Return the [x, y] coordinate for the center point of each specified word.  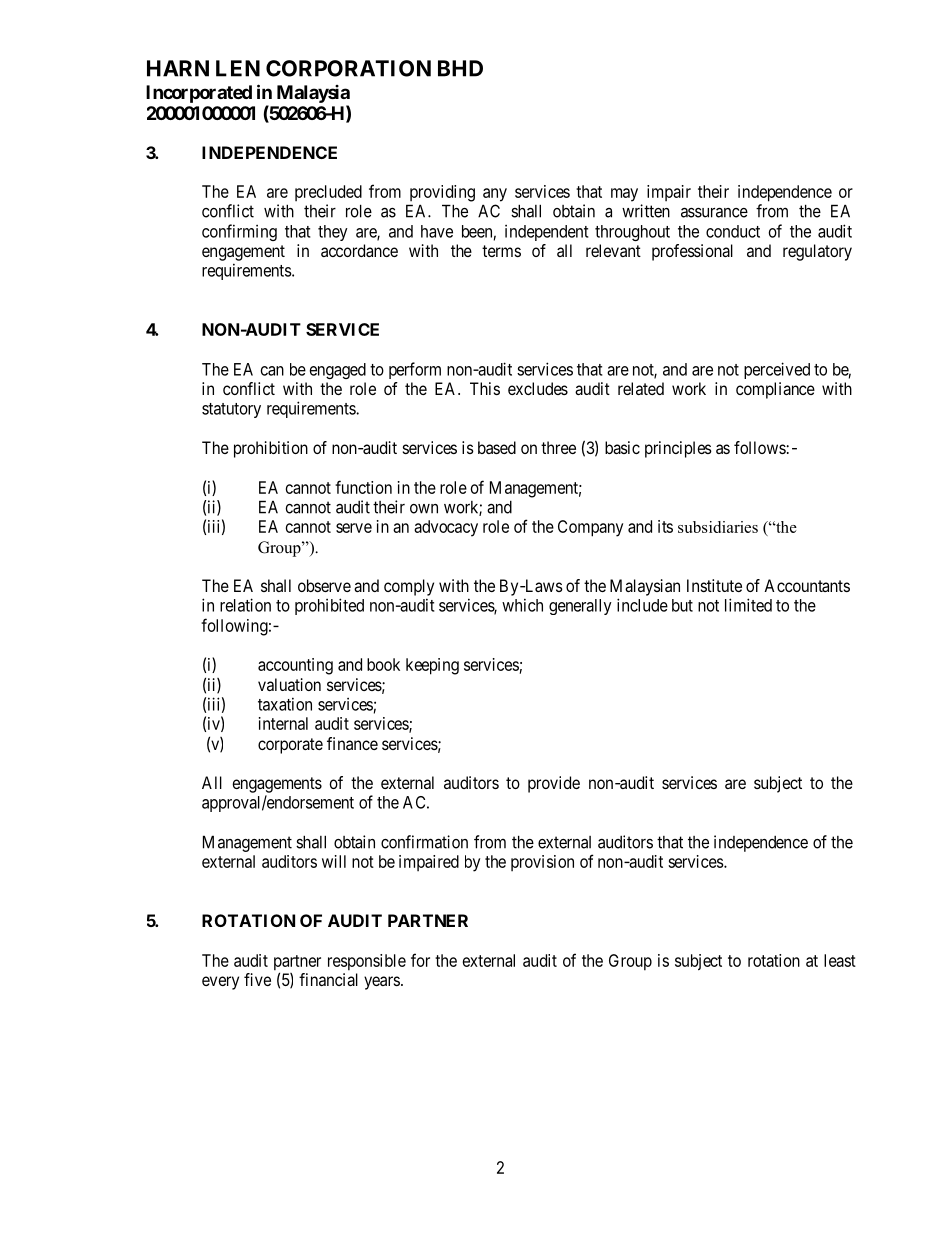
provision [542, 863]
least [840, 960]
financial [328, 979]
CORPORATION [348, 68]
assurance [714, 212]
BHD [460, 68]
